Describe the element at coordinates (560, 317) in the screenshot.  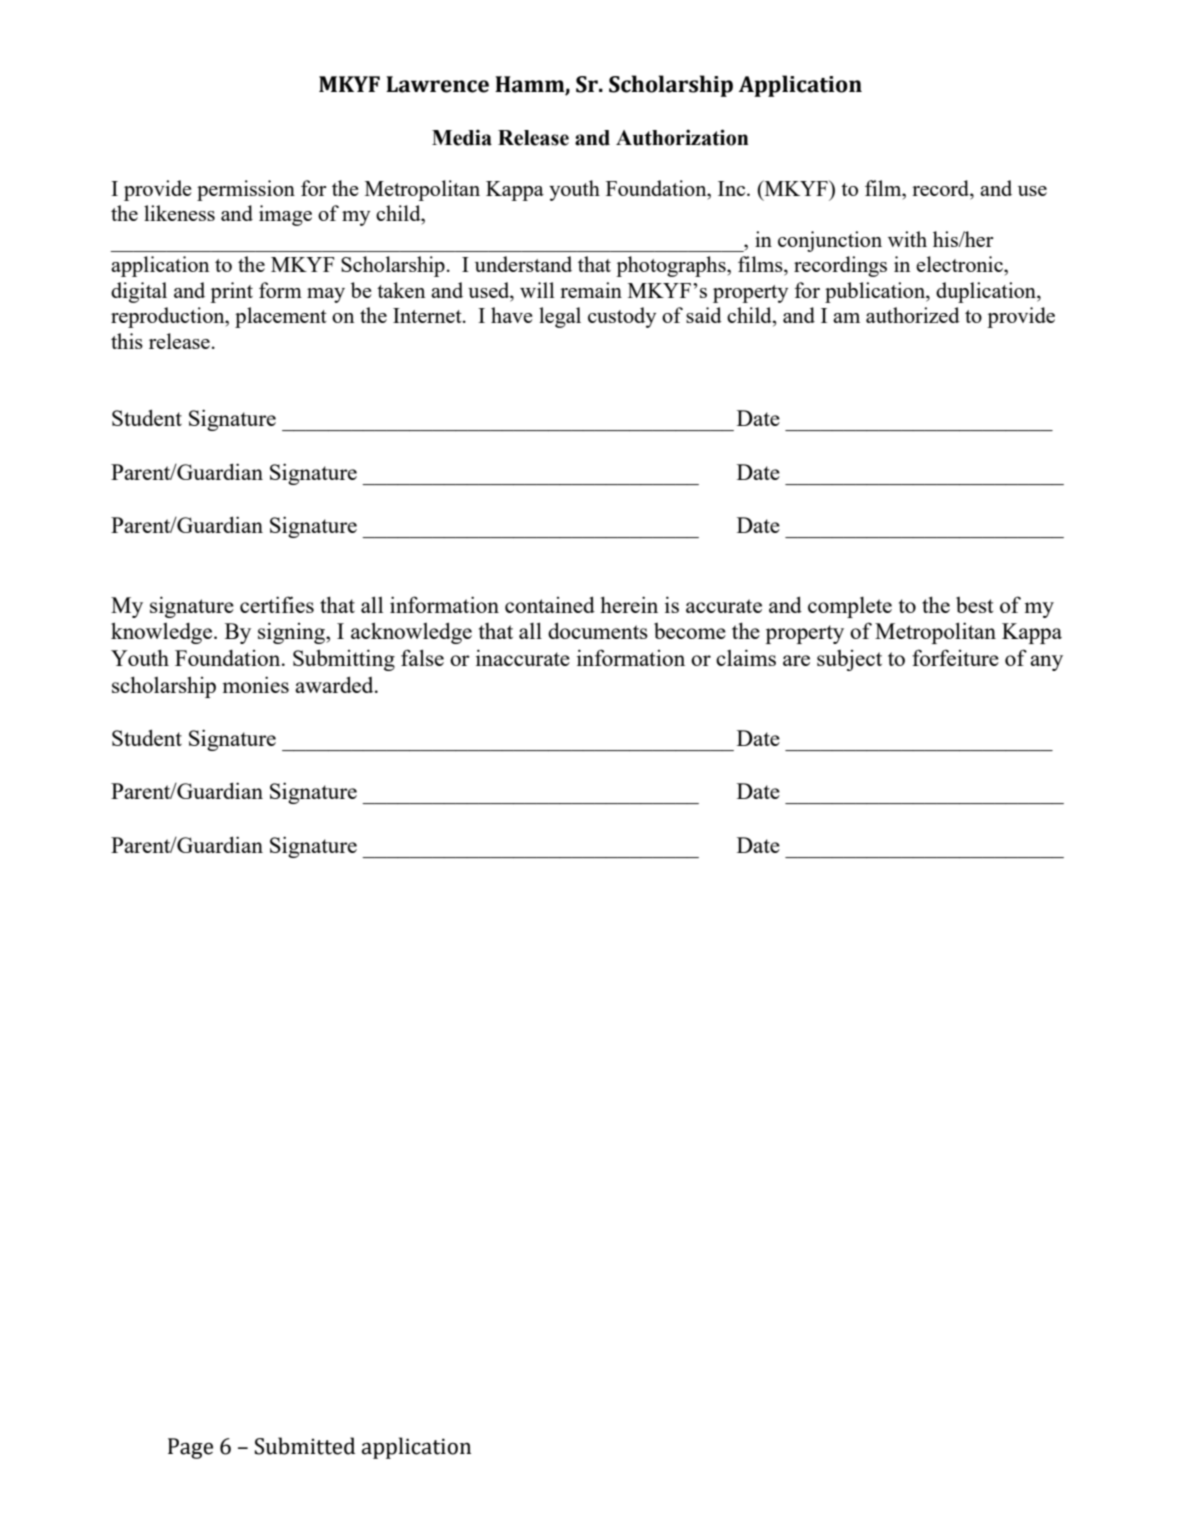
I see `legal` at that location.
